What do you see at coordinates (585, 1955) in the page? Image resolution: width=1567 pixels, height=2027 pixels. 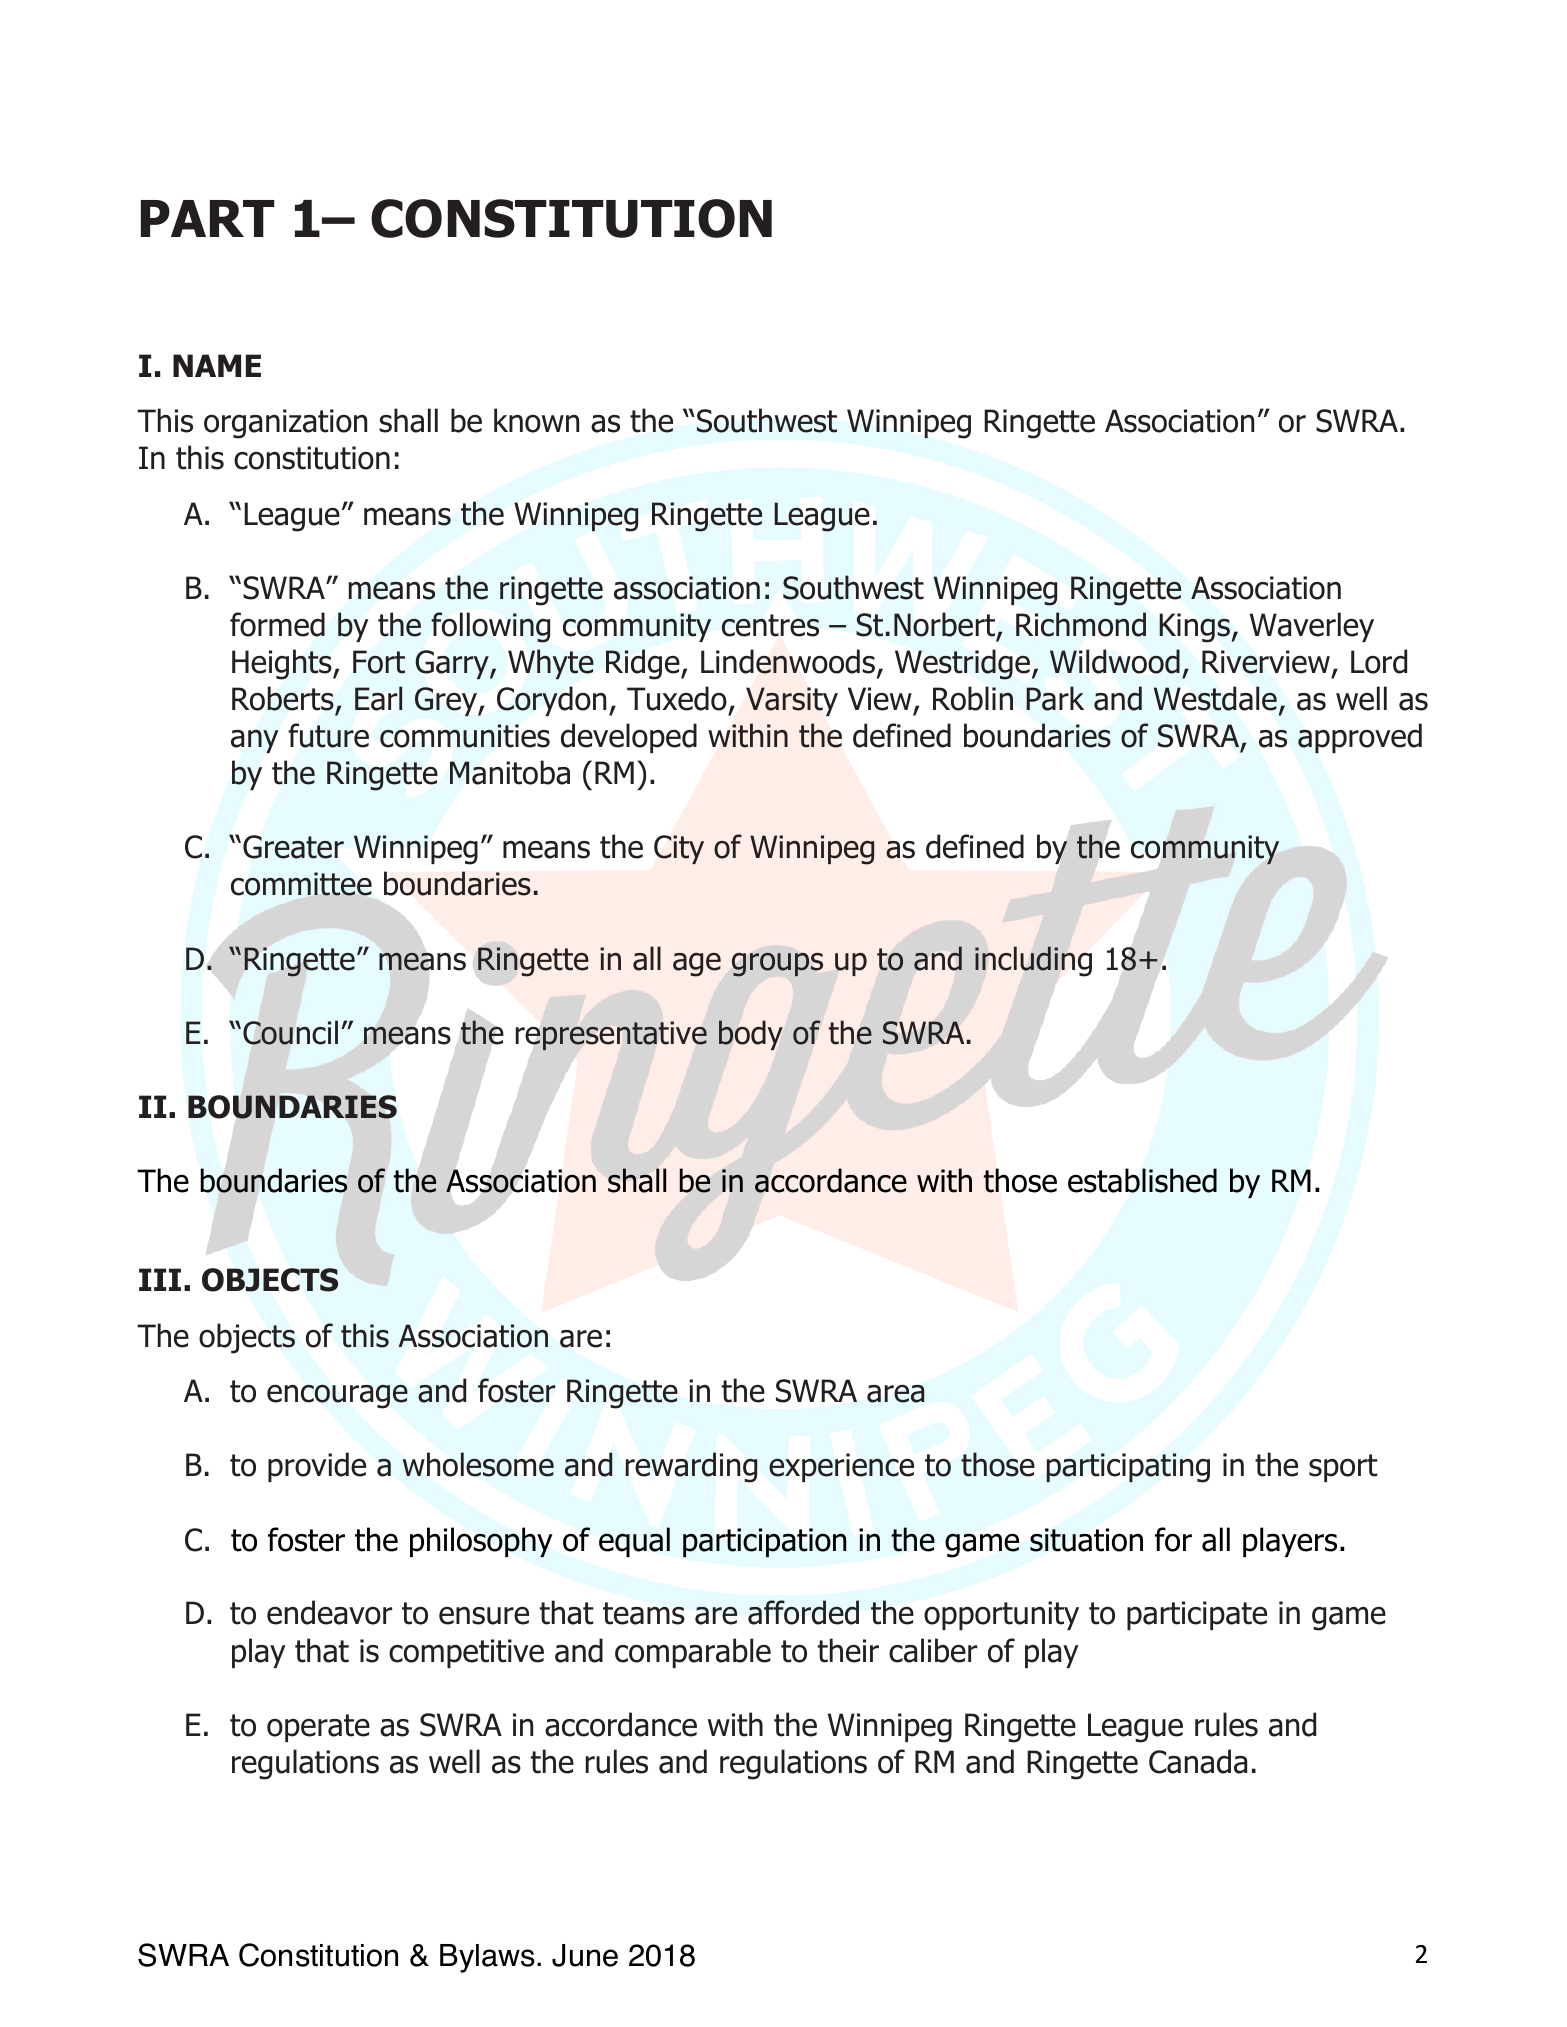 I see `June` at bounding box center [585, 1955].
